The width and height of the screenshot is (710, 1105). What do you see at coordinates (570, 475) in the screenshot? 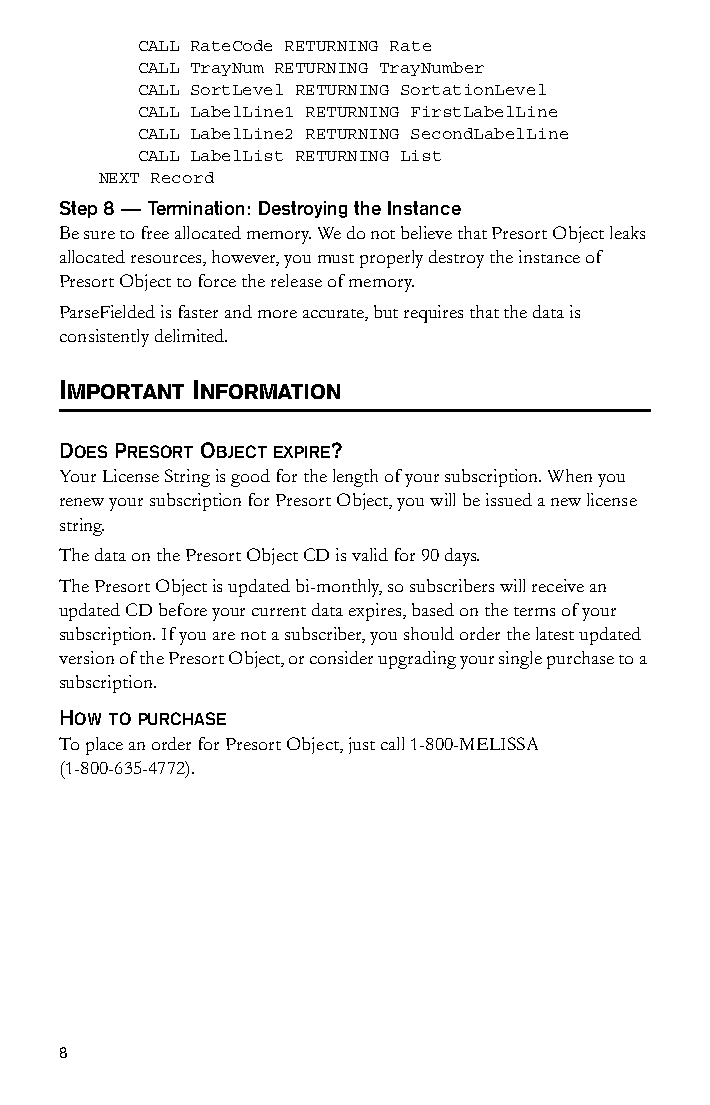
I see `When` at bounding box center [570, 475].
